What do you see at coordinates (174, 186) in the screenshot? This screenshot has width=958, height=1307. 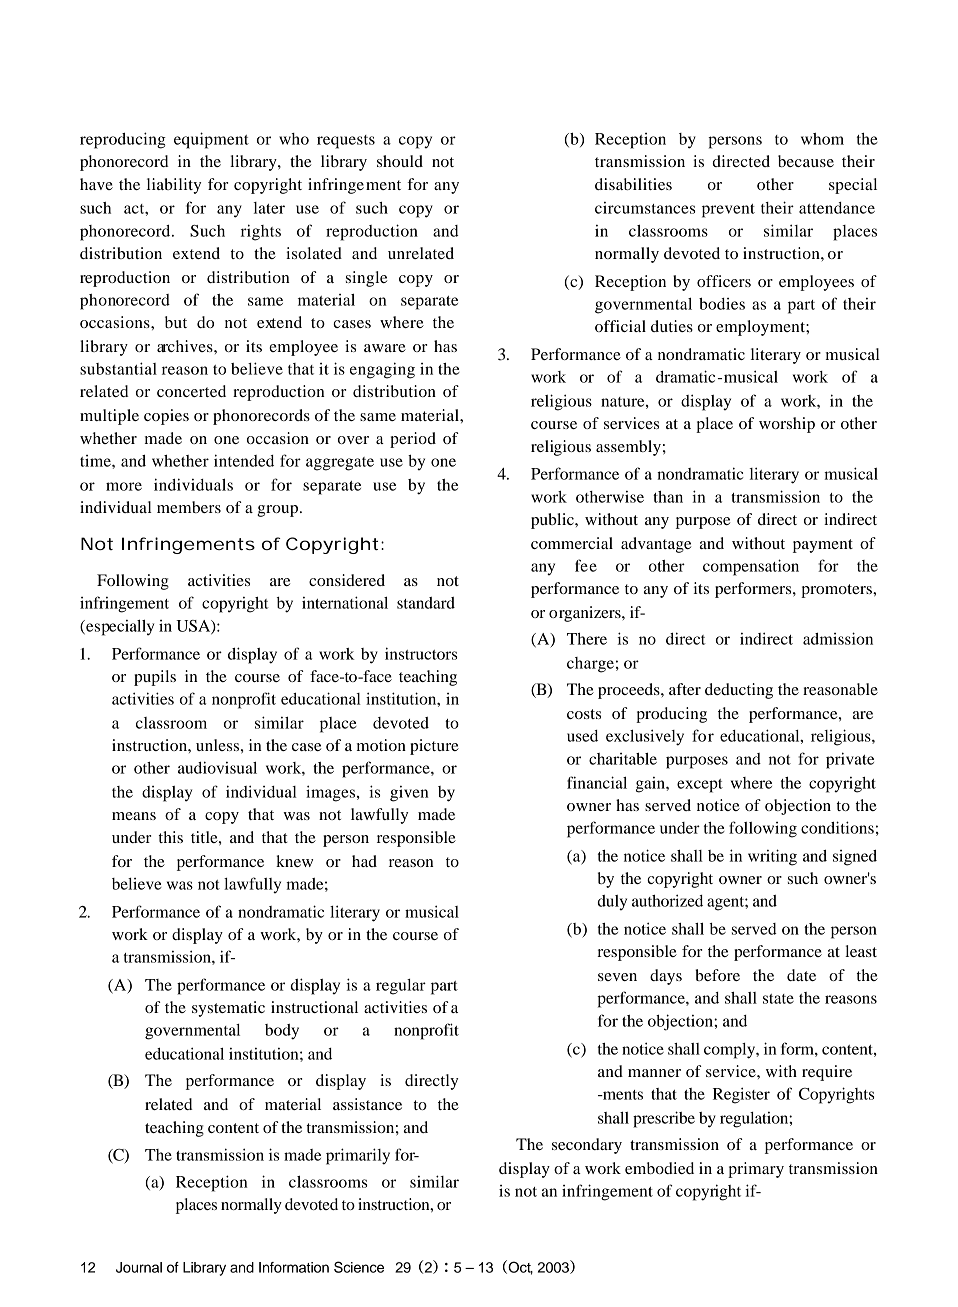 I see `liability` at bounding box center [174, 186].
